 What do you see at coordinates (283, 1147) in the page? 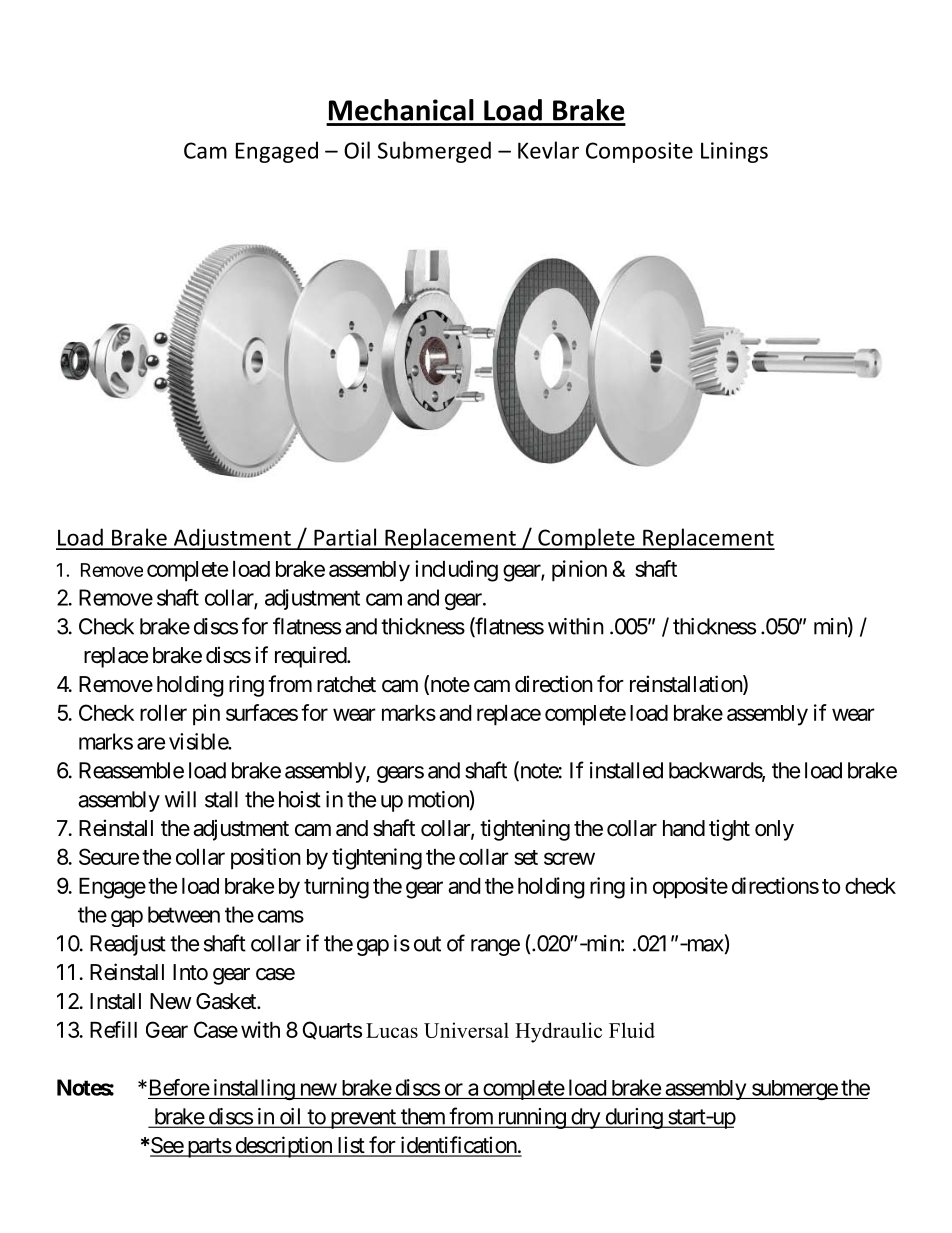
I see `description` at bounding box center [283, 1147].
